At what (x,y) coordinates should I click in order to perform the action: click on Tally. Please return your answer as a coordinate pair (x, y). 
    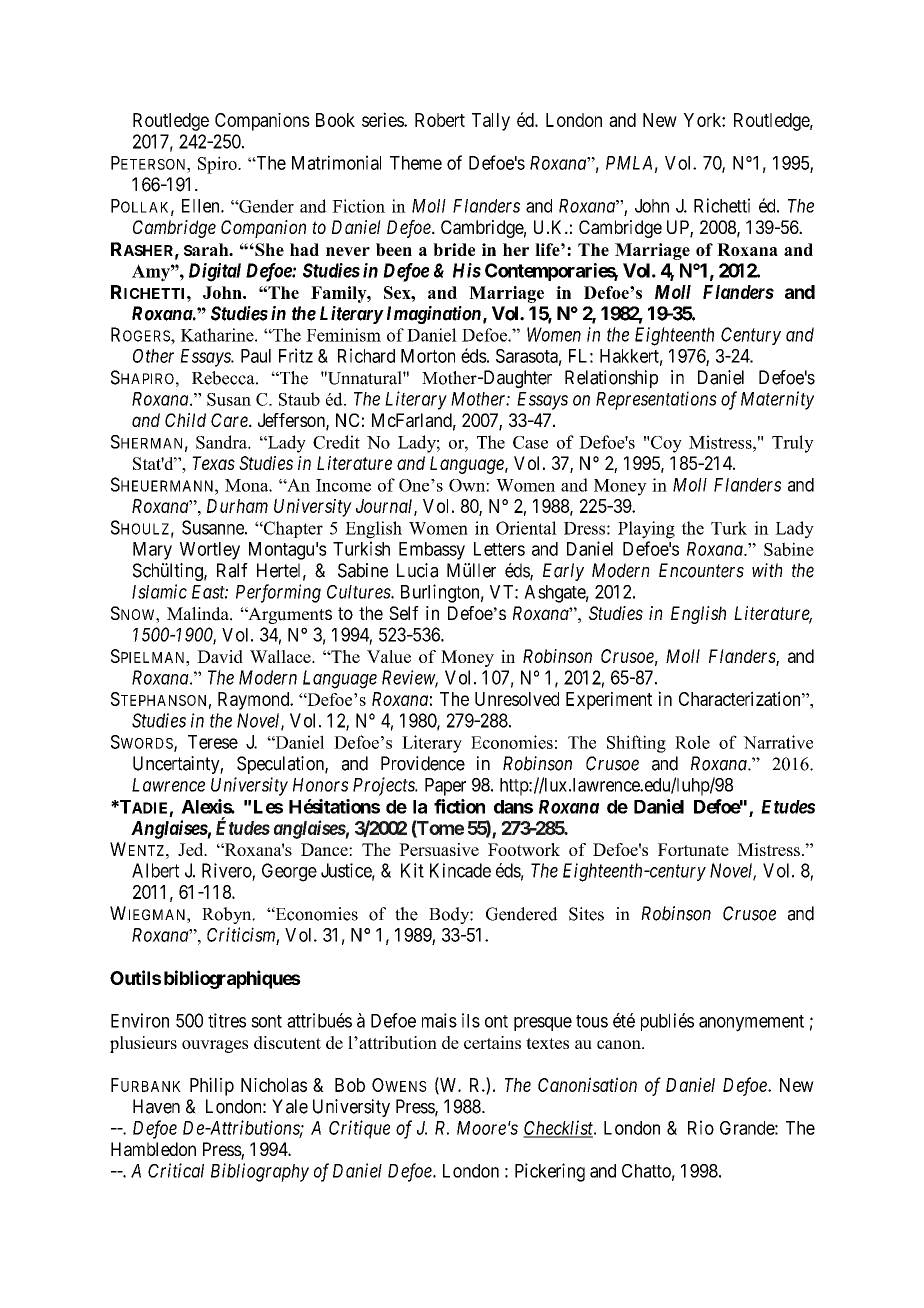
    Looking at the image, I should click on (491, 122).
